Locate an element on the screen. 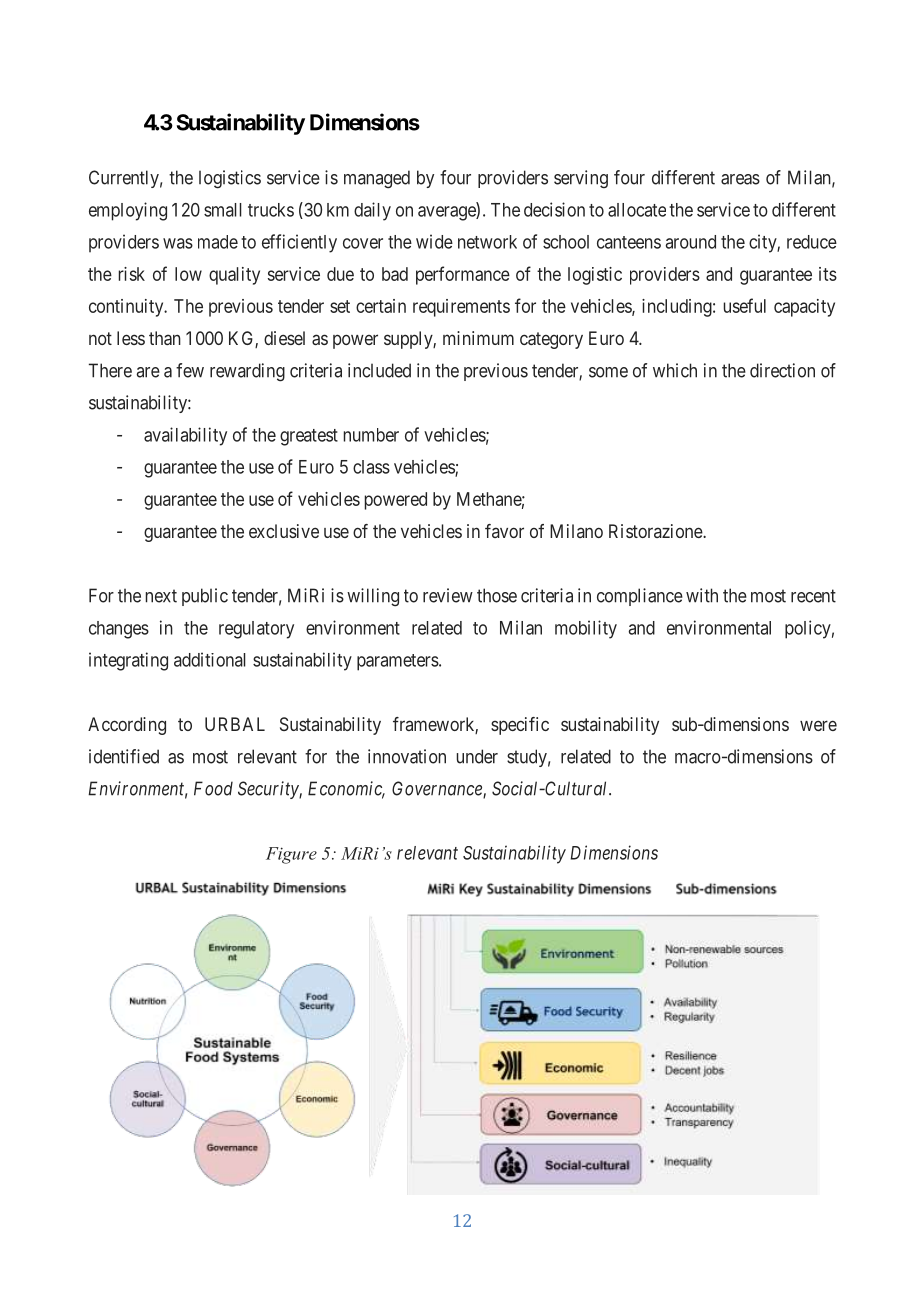 This screenshot has height=1308, width=924. favor is located at coordinates (504, 531).
